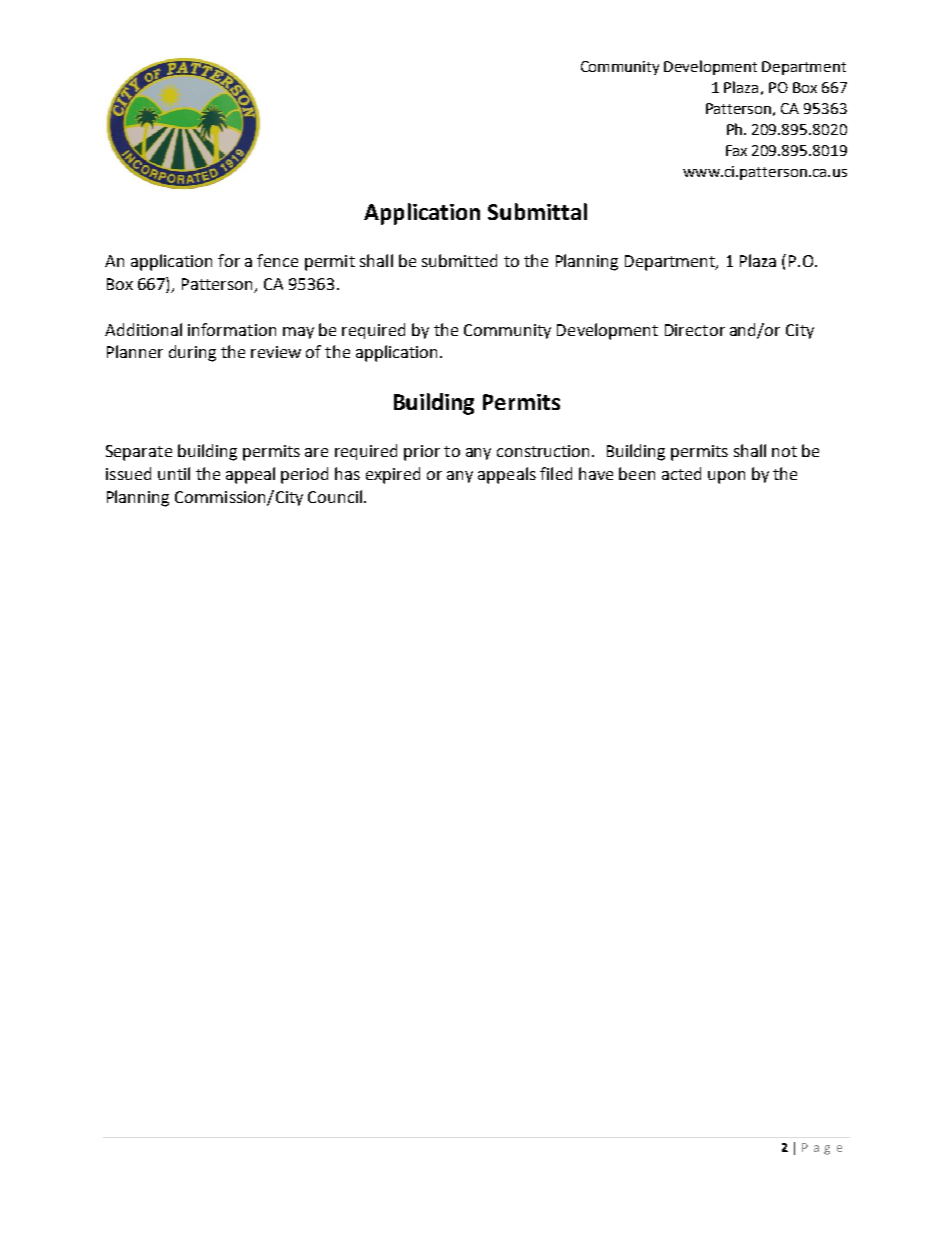  What do you see at coordinates (459, 260) in the page?
I see `submitted` at bounding box center [459, 260].
